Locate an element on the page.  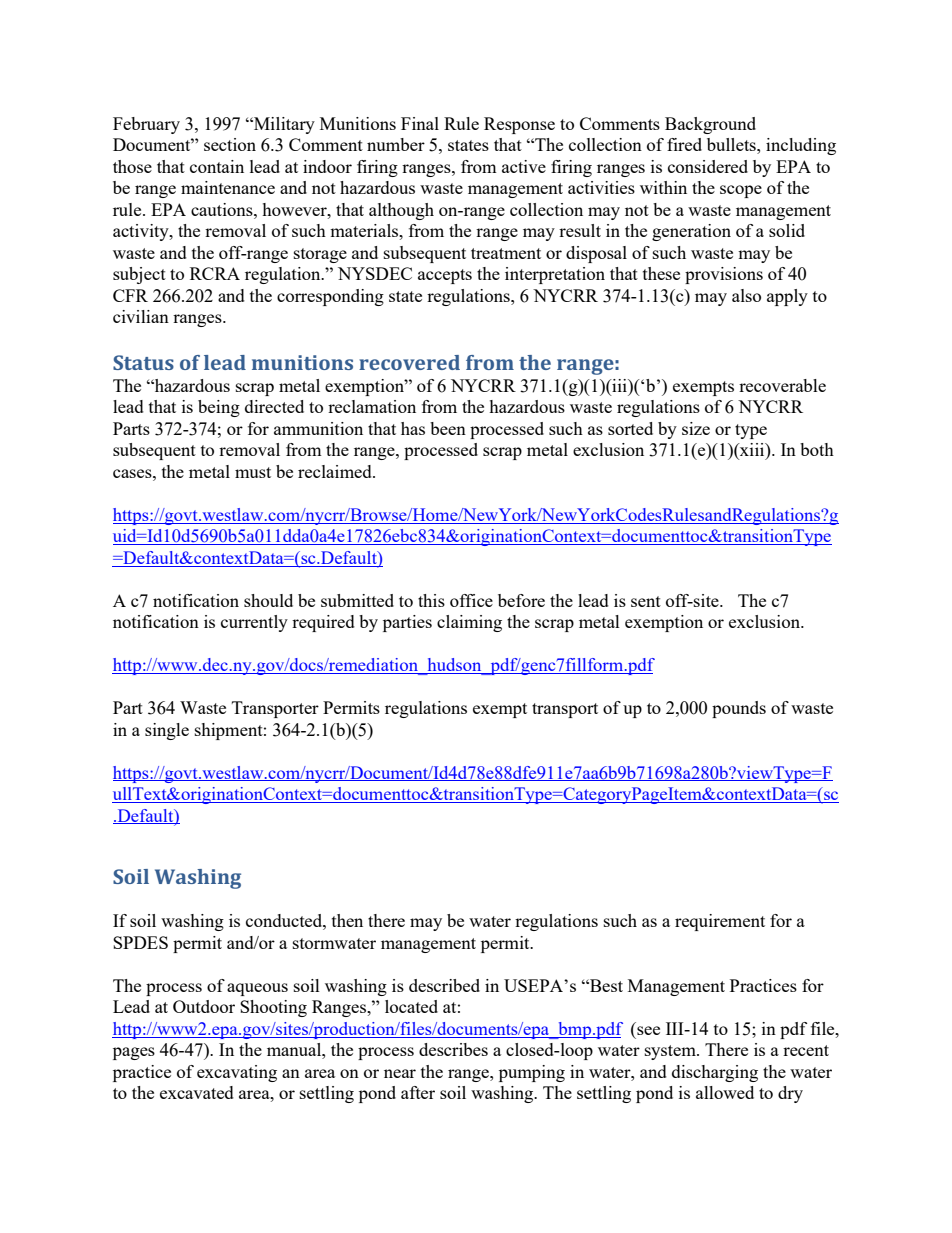
contain is located at coordinates (217, 166).
